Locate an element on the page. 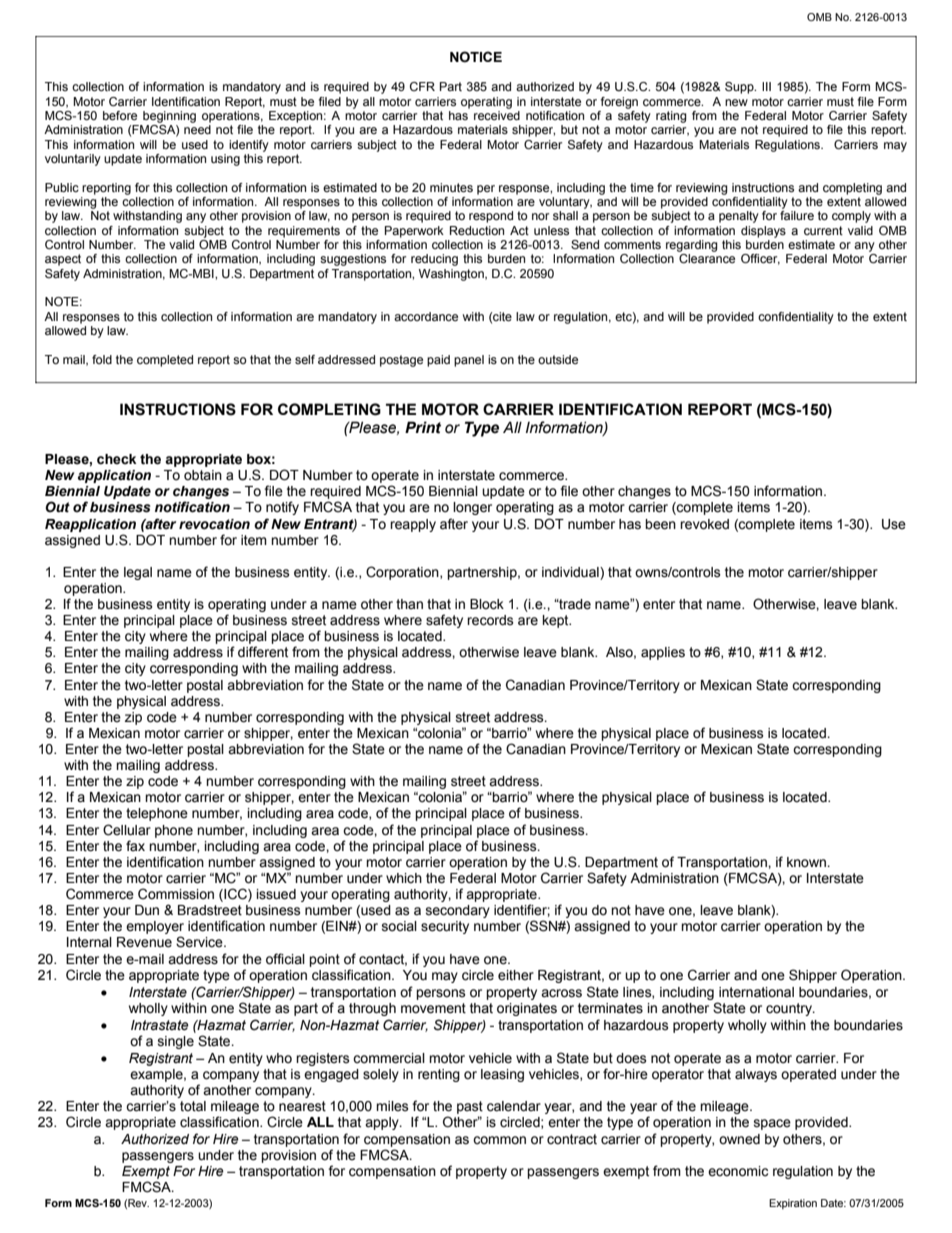  Print is located at coordinates (423, 427).
